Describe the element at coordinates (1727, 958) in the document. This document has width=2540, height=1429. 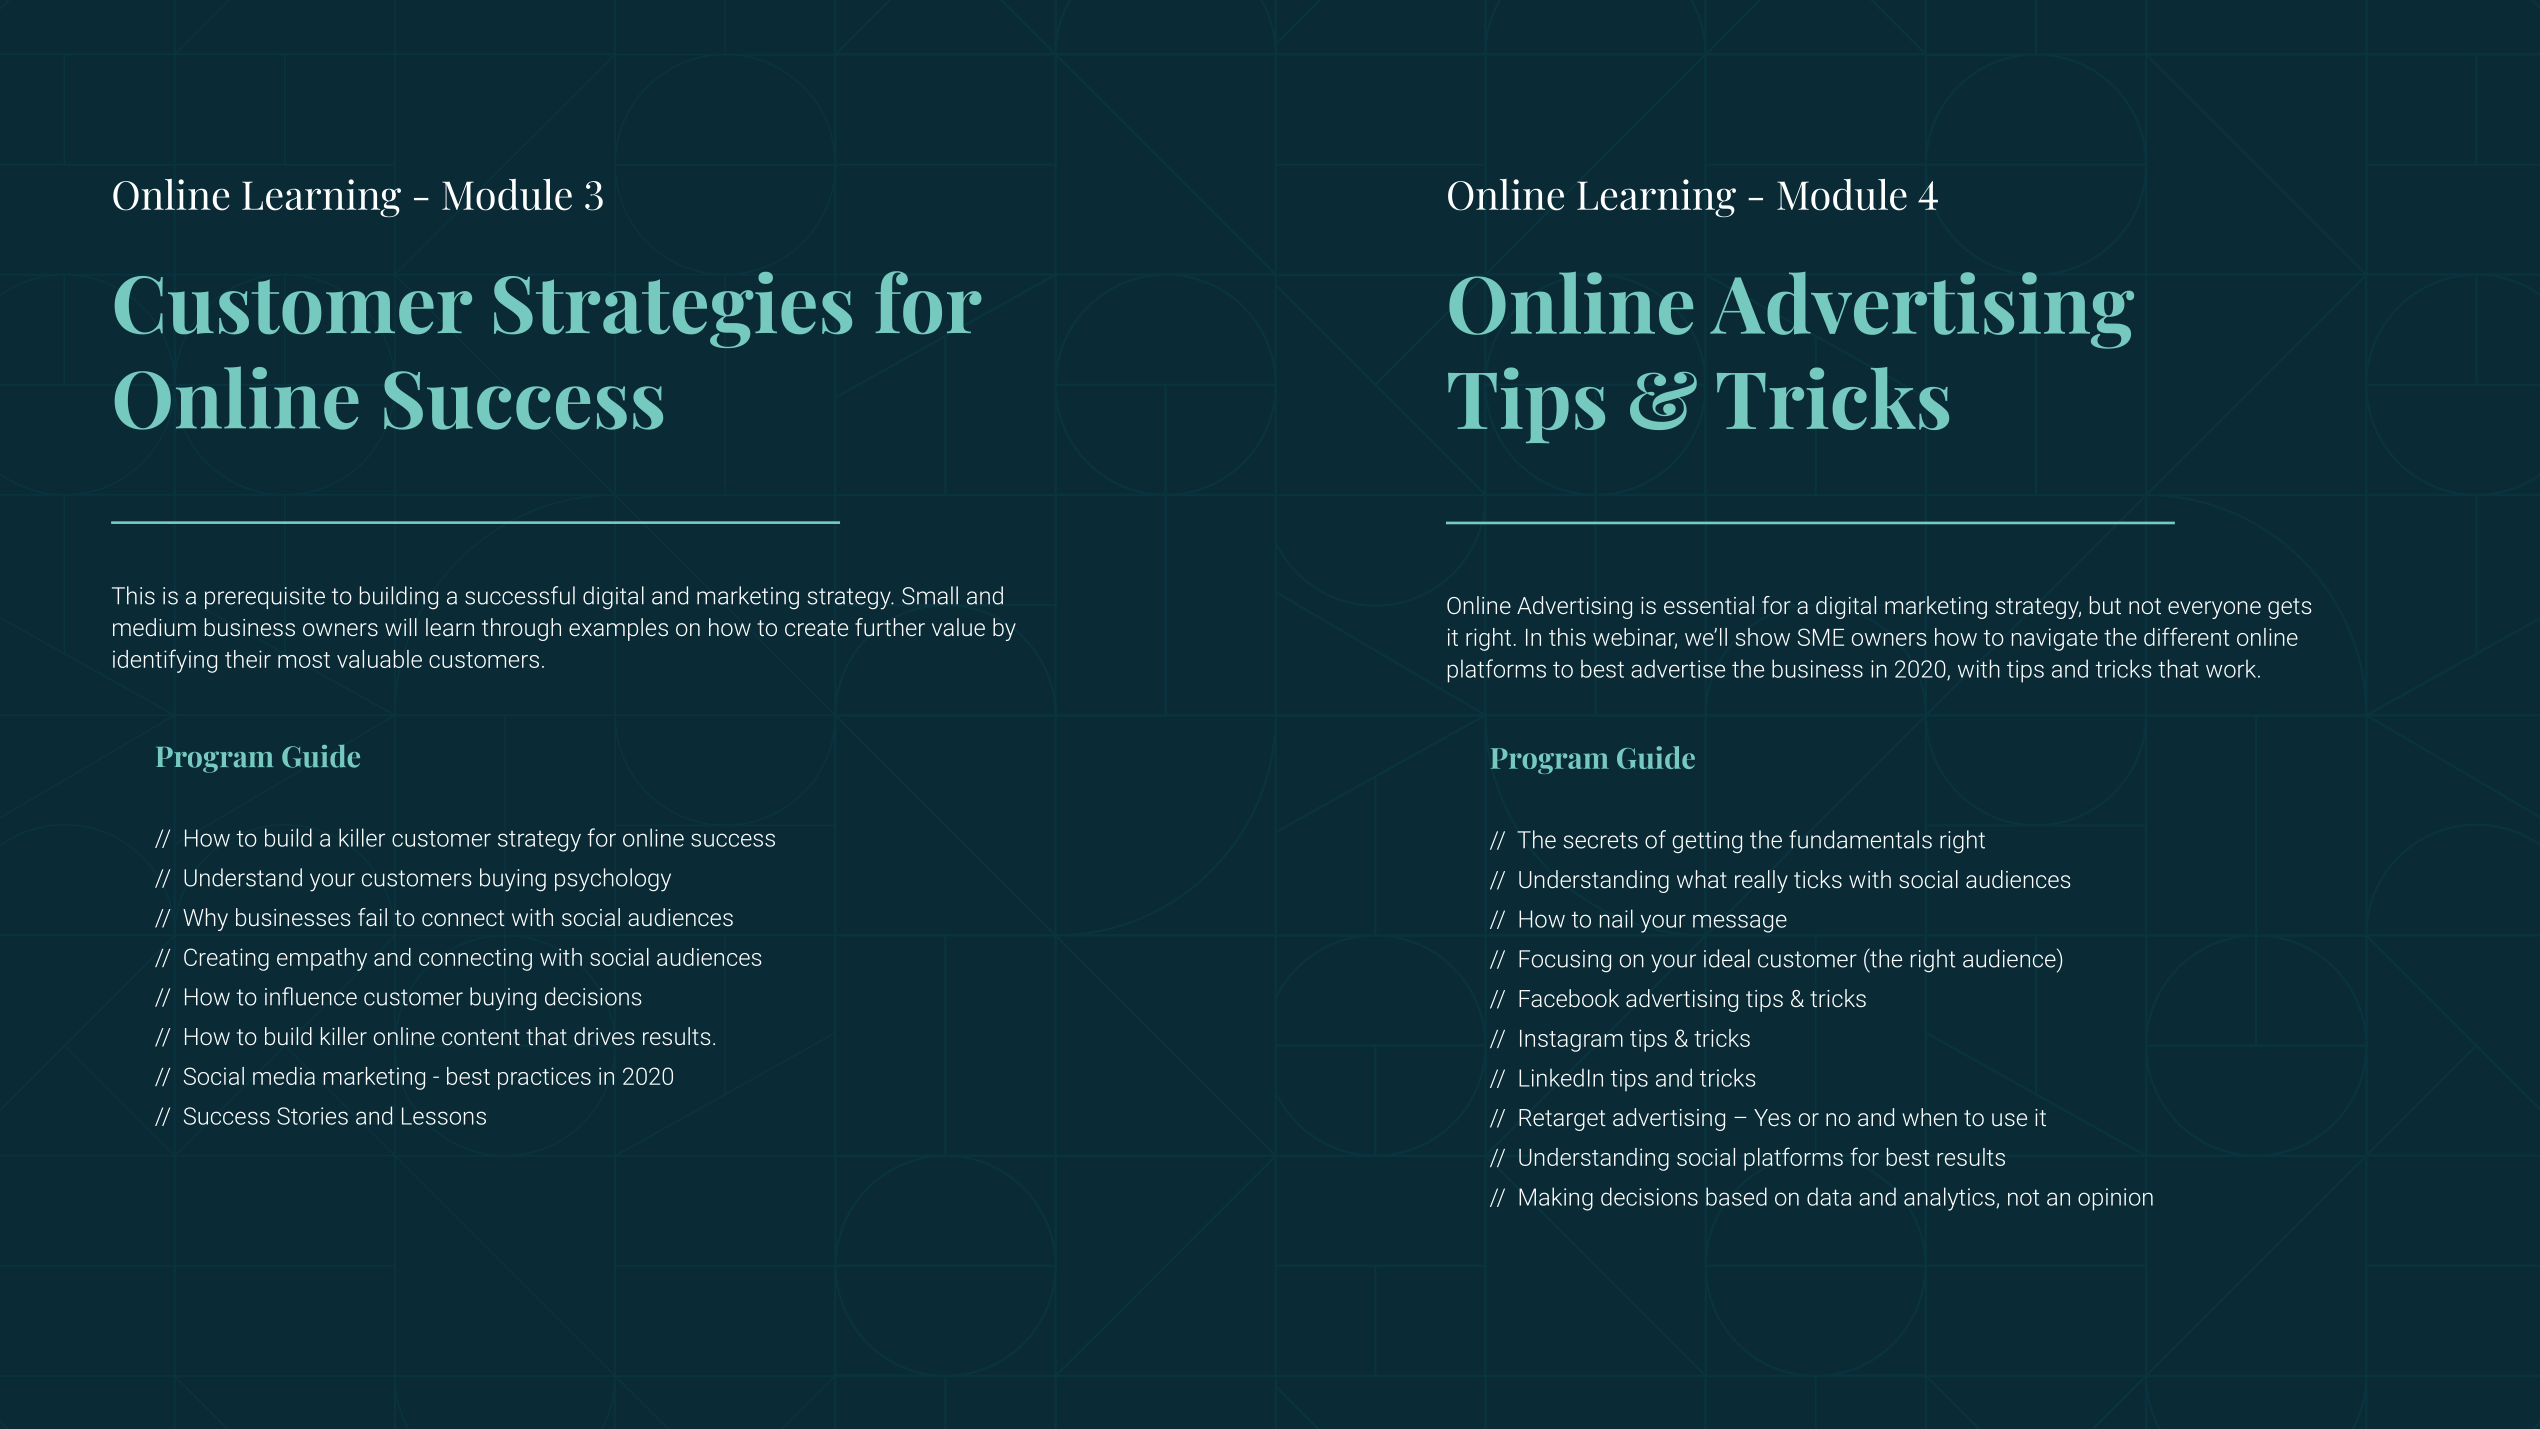
I see `ideal` at that location.
